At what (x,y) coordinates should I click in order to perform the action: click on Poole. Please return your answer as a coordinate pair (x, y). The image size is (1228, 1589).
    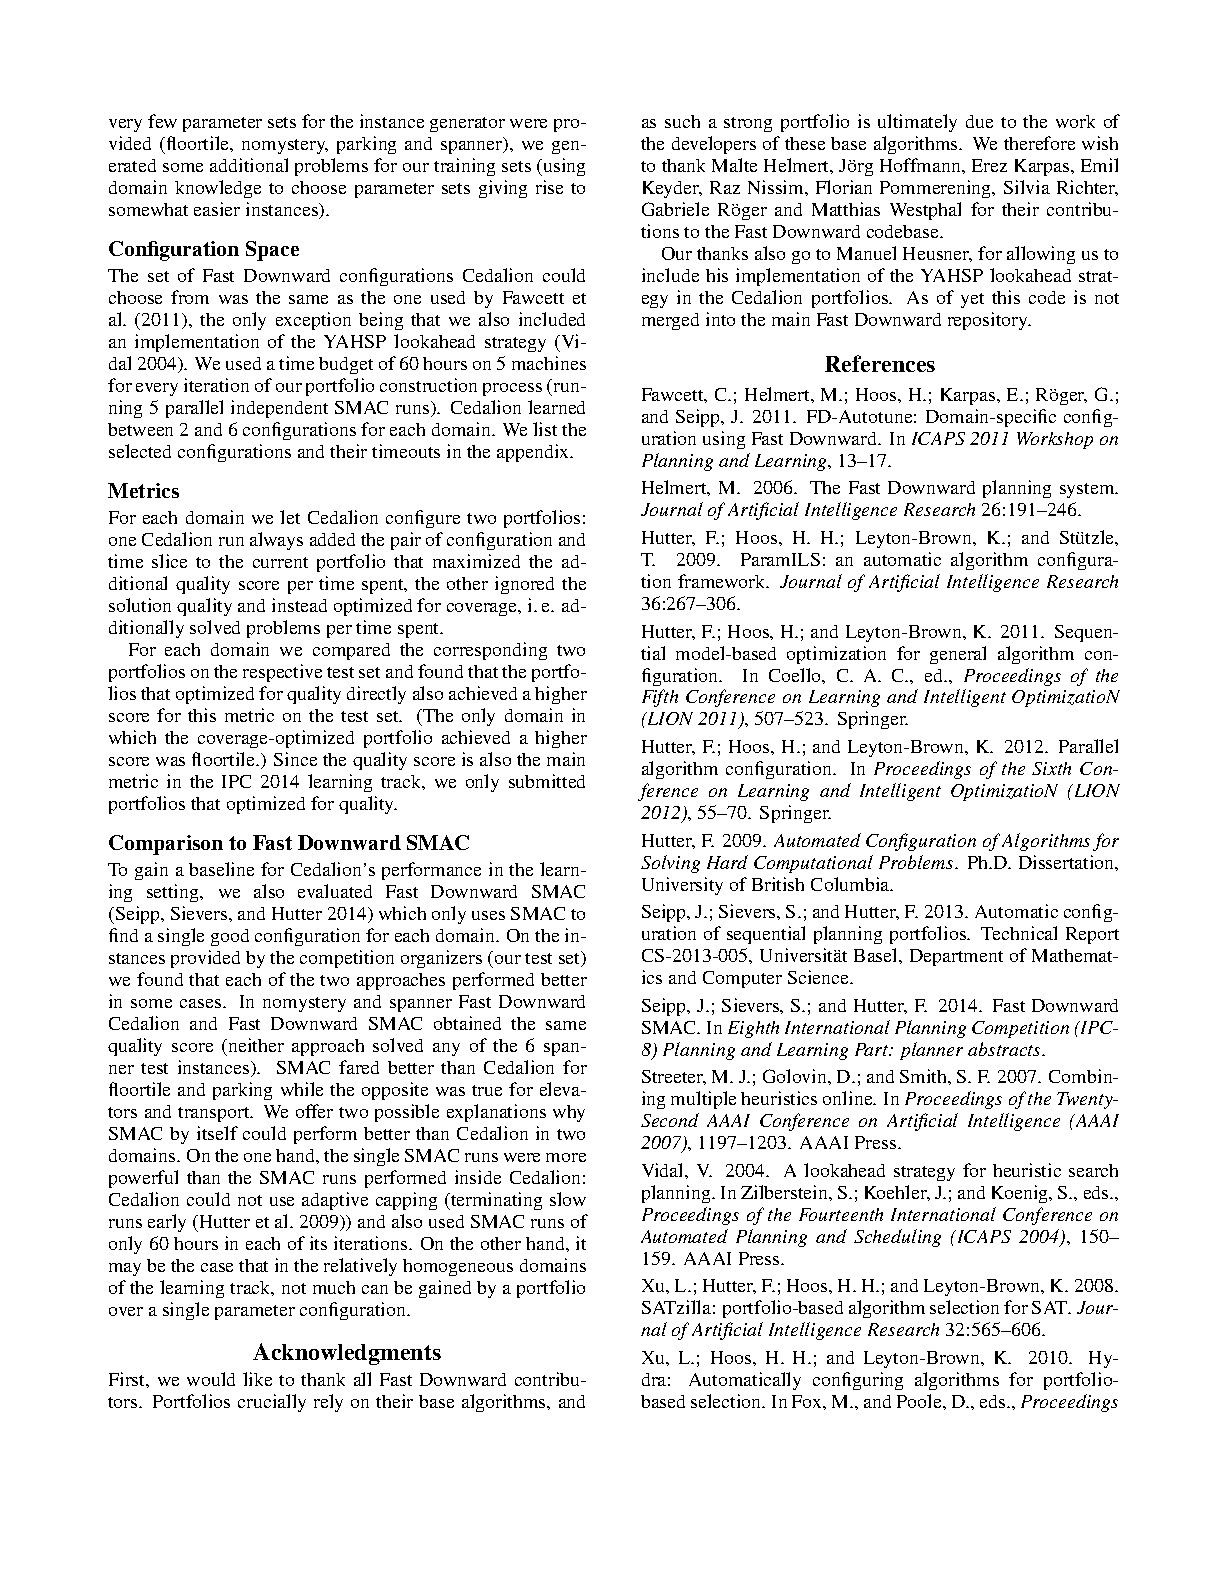
    Looking at the image, I should click on (920, 1401).
